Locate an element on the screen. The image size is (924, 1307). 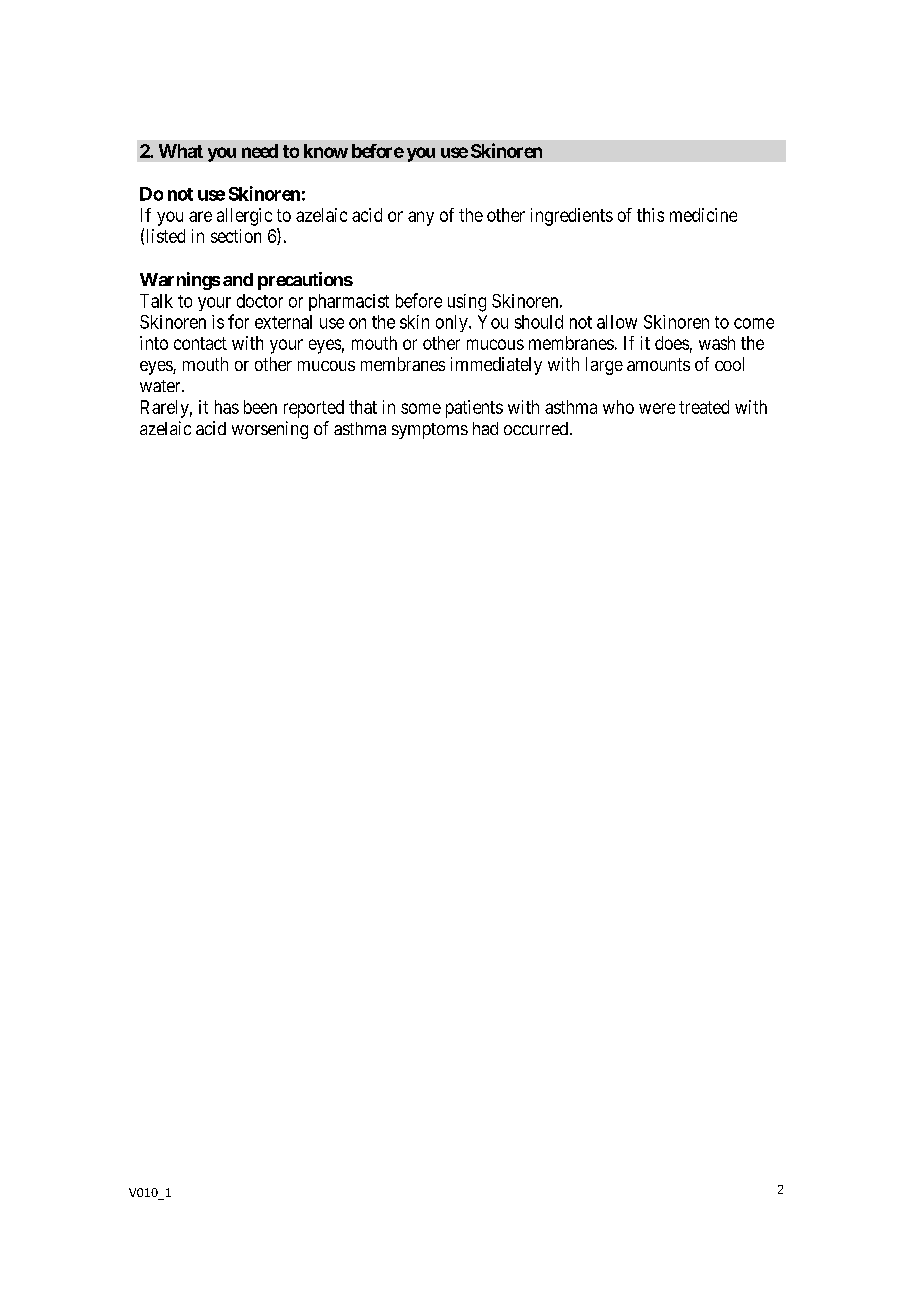
allergic is located at coordinates (244, 217).
